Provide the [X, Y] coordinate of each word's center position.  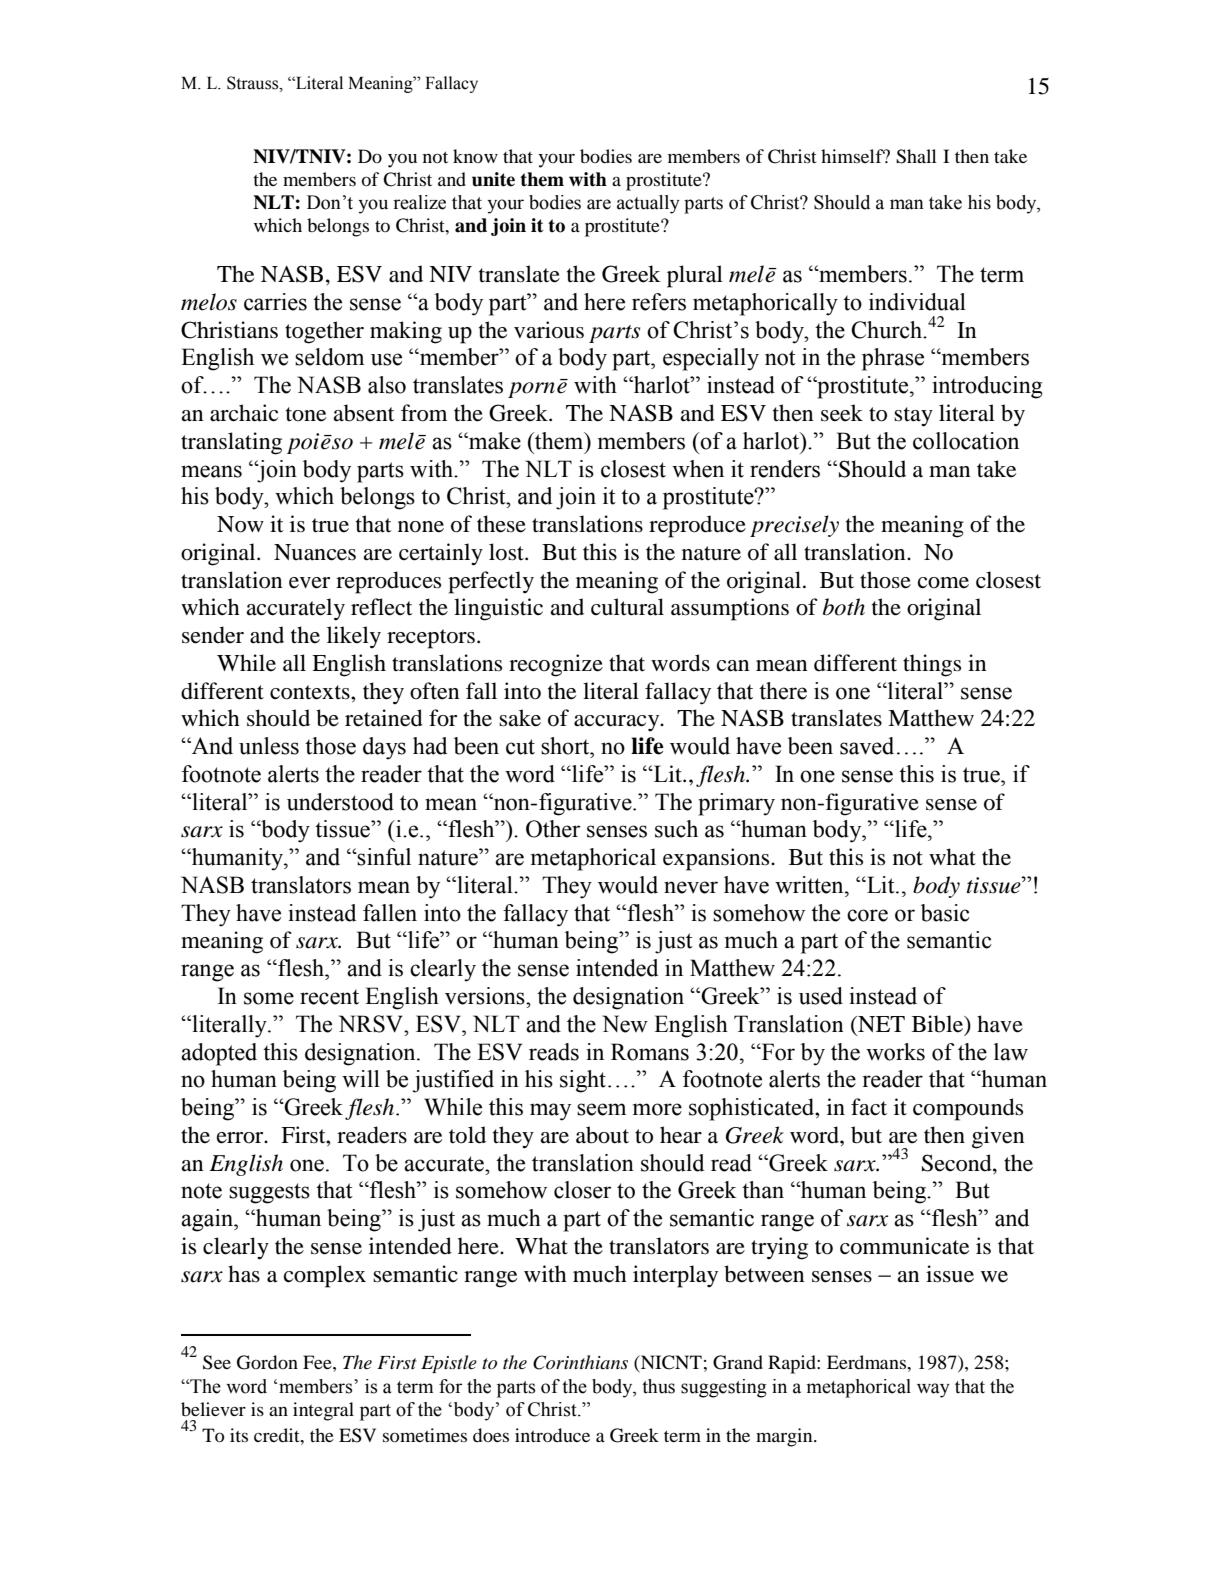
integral [323, 1411]
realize [419, 202]
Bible [939, 1024]
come [943, 583]
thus [658, 1386]
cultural [627, 607]
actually [648, 204]
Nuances [315, 552]
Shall [916, 156]
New [625, 1024]
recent [329, 997]
